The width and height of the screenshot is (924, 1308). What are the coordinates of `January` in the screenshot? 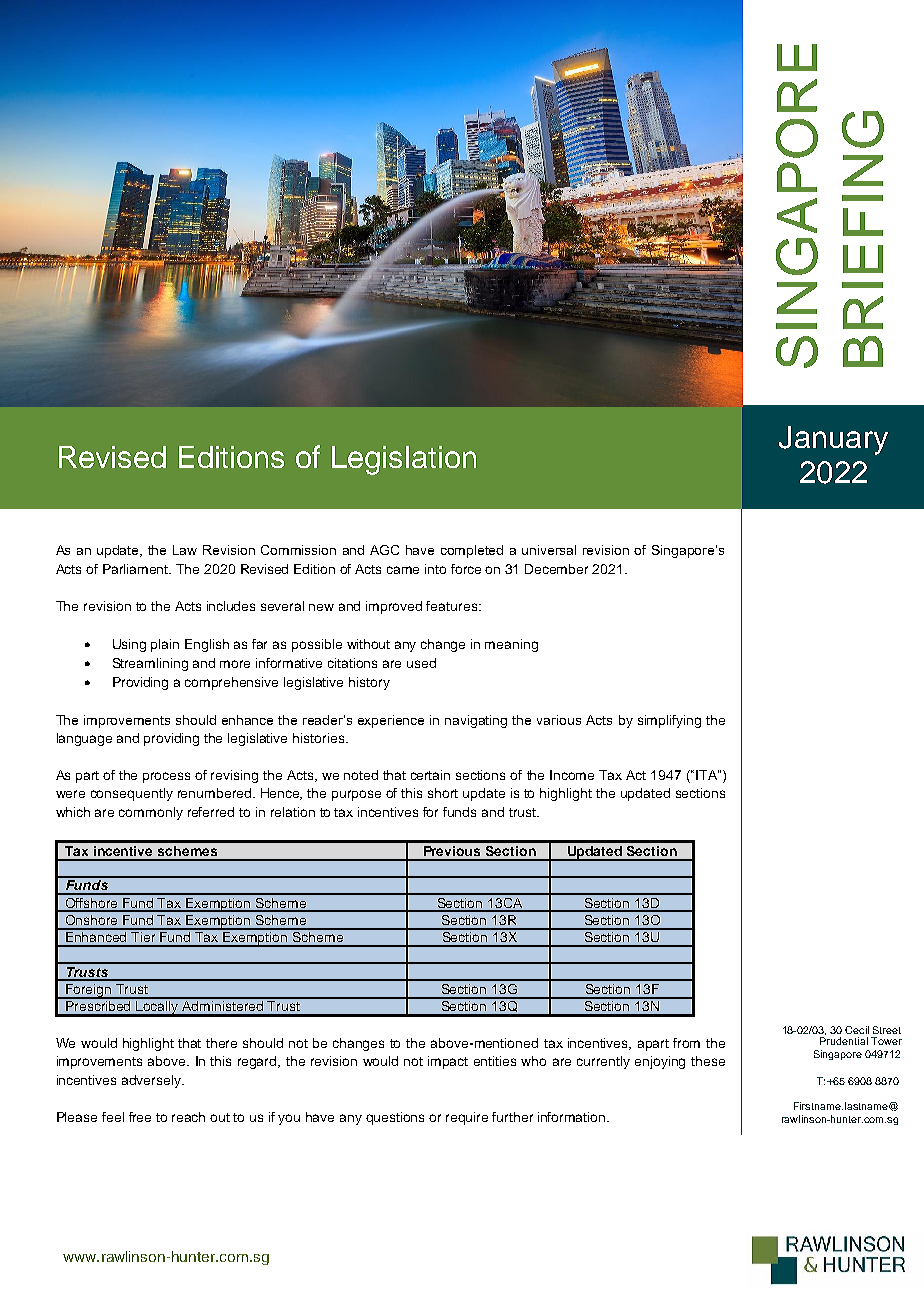 It's located at (833, 440).
